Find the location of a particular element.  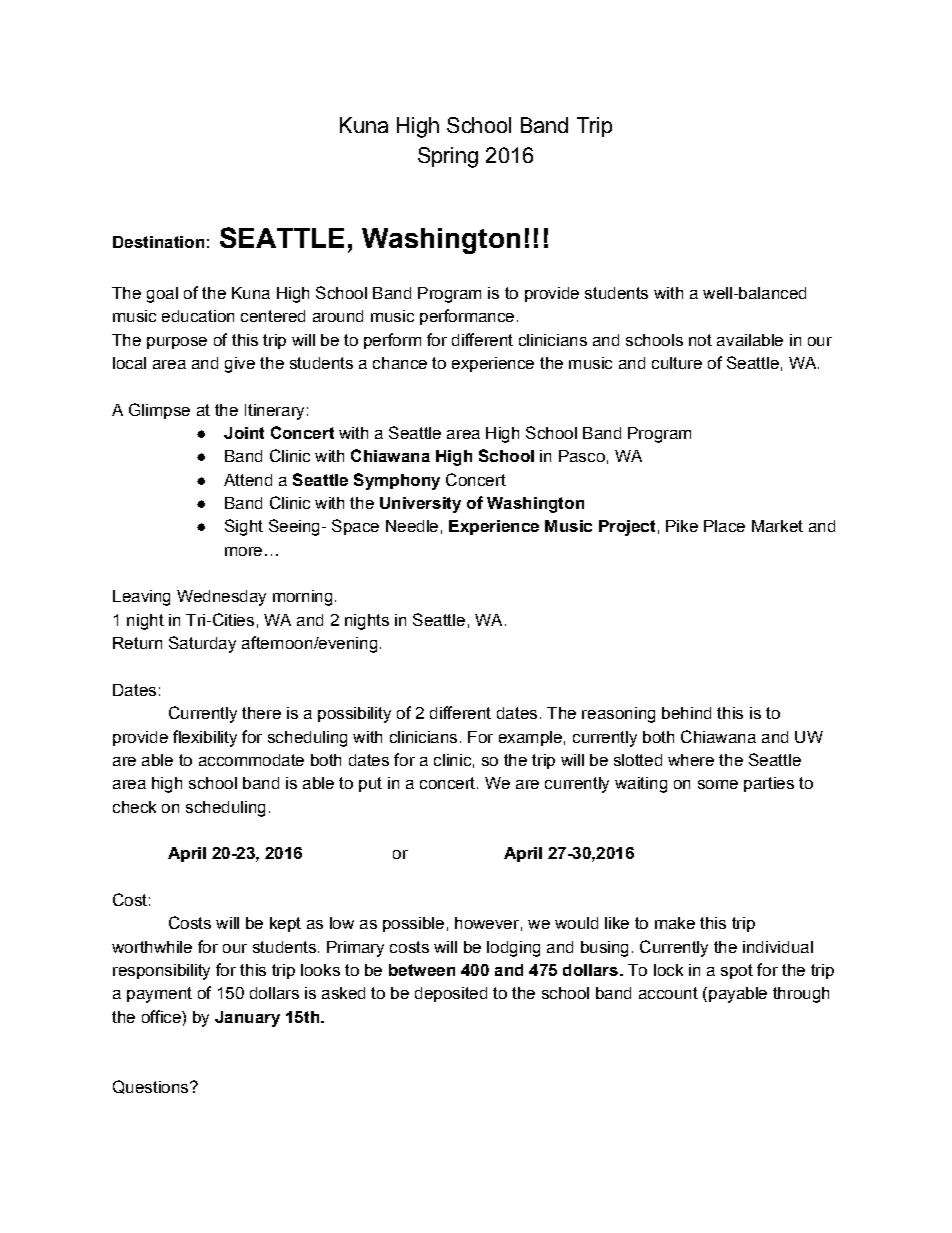

goal is located at coordinates (162, 295).
